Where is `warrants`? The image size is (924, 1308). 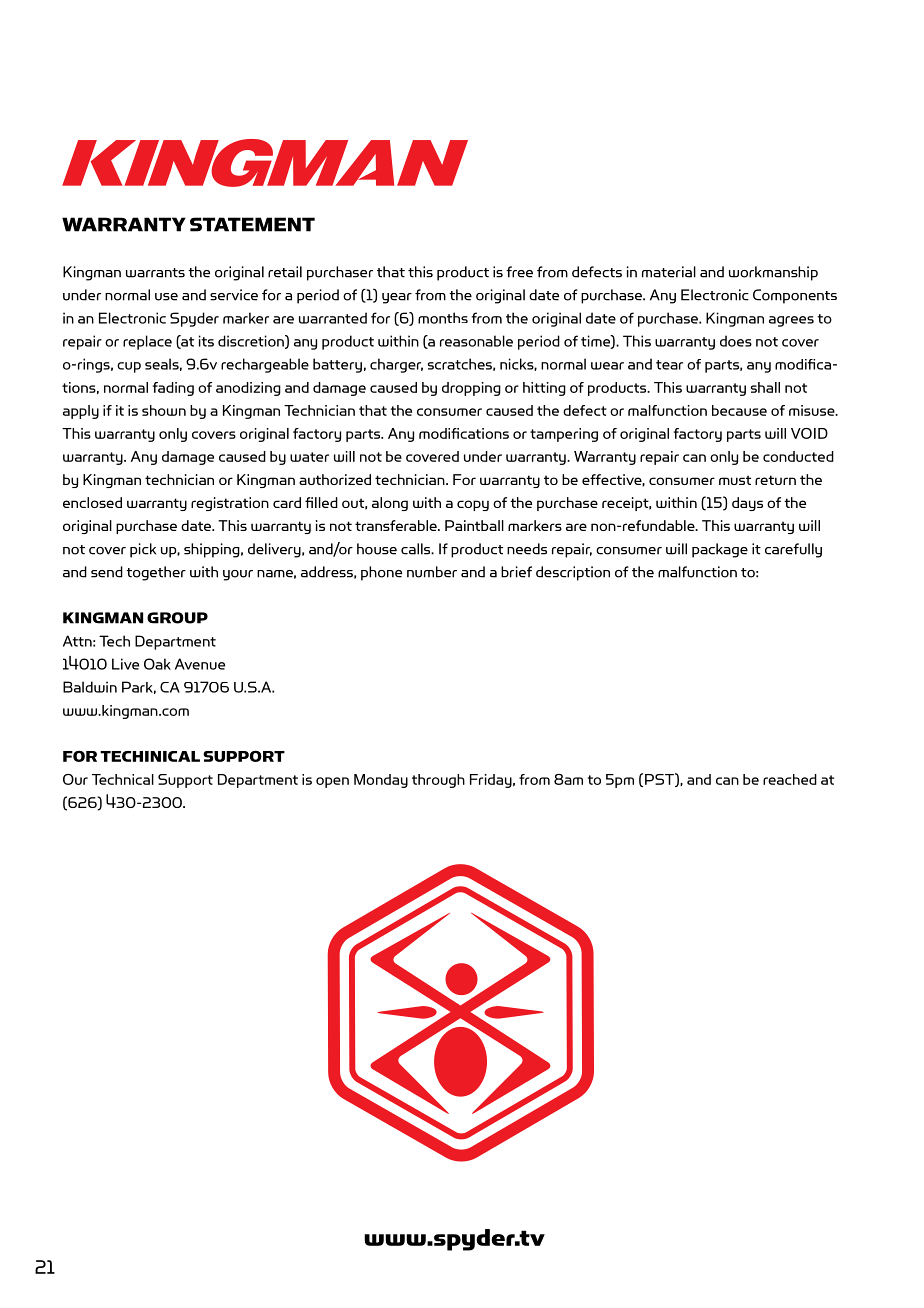
warrants is located at coordinates (155, 273).
